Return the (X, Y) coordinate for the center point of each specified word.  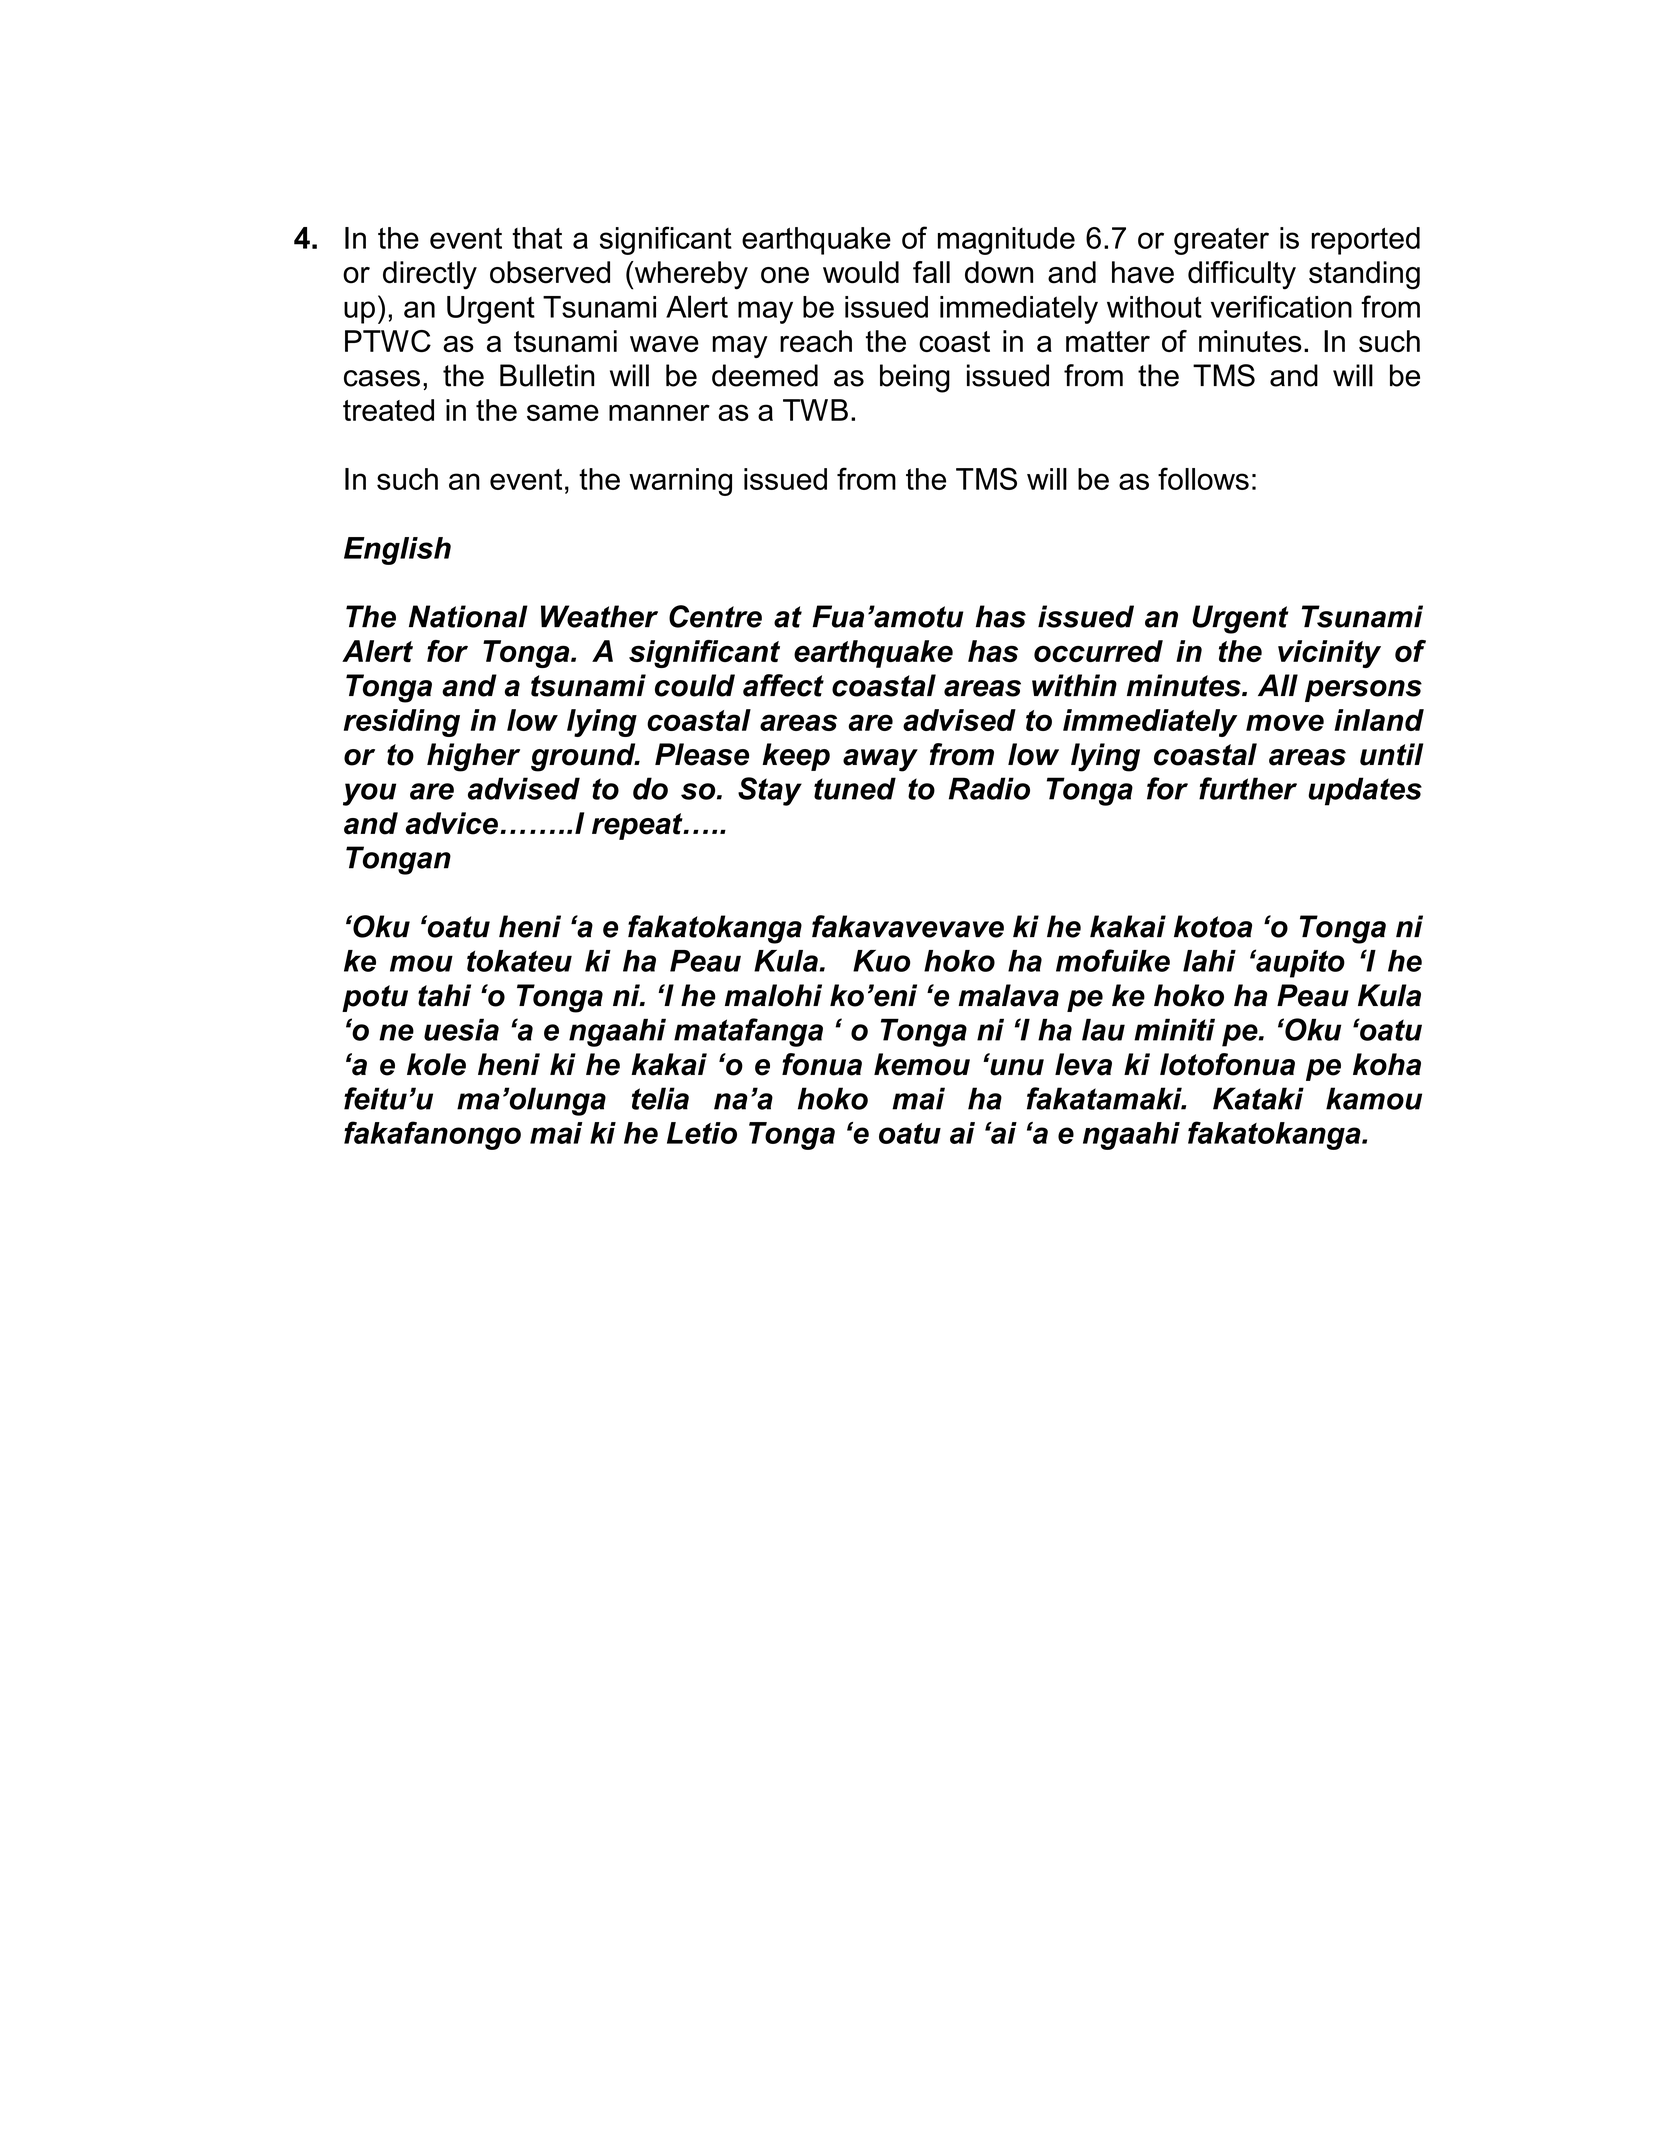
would (861, 272)
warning (680, 482)
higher (473, 757)
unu (1016, 1067)
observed (550, 272)
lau (1103, 1029)
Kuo (881, 961)
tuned (855, 788)
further (1248, 788)
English (397, 551)
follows (1203, 478)
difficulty (1242, 275)
